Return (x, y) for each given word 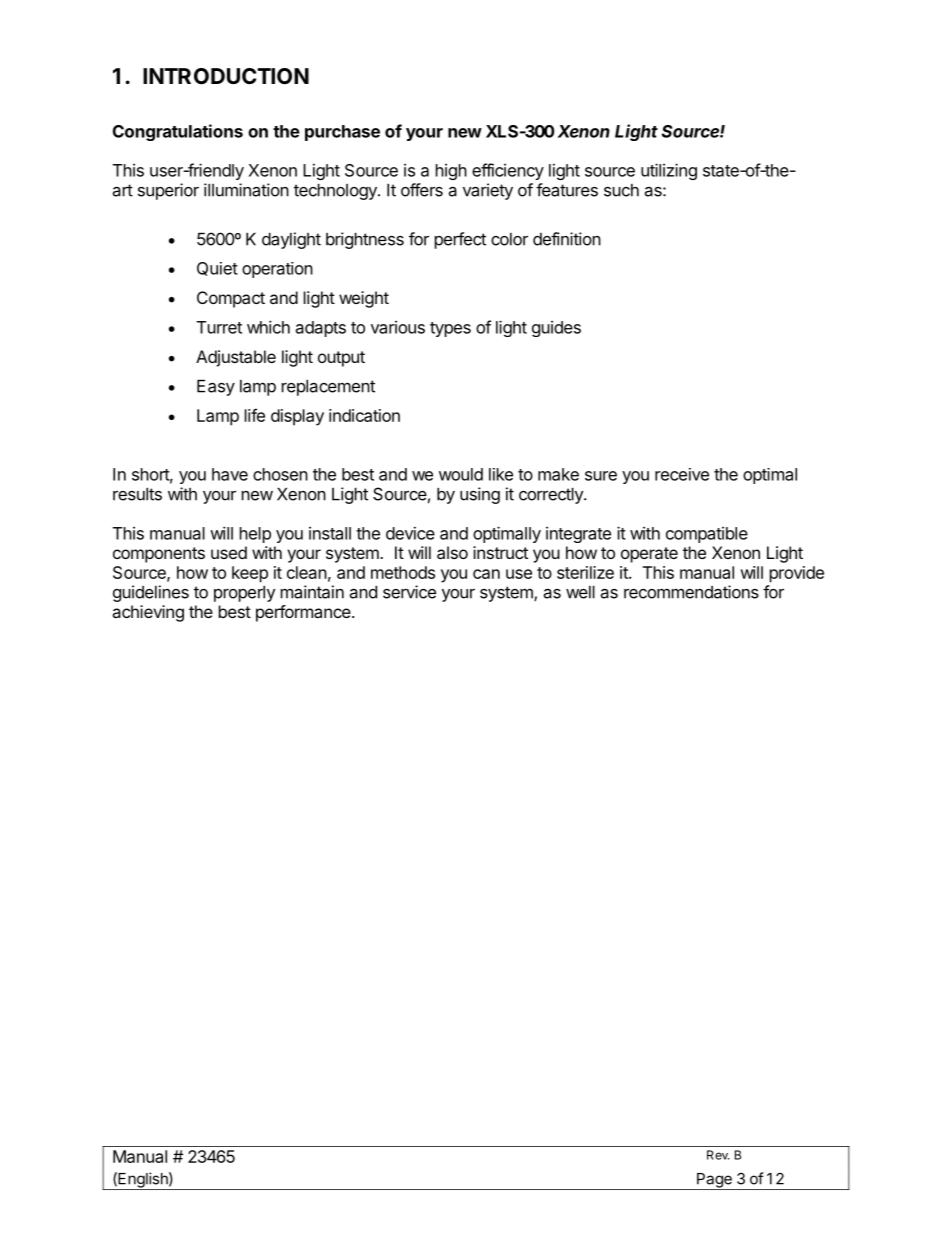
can (486, 574)
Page (714, 1181)
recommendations (691, 592)
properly (244, 594)
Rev (718, 1155)
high (451, 172)
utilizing (669, 171)
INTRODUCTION (226, 76)
